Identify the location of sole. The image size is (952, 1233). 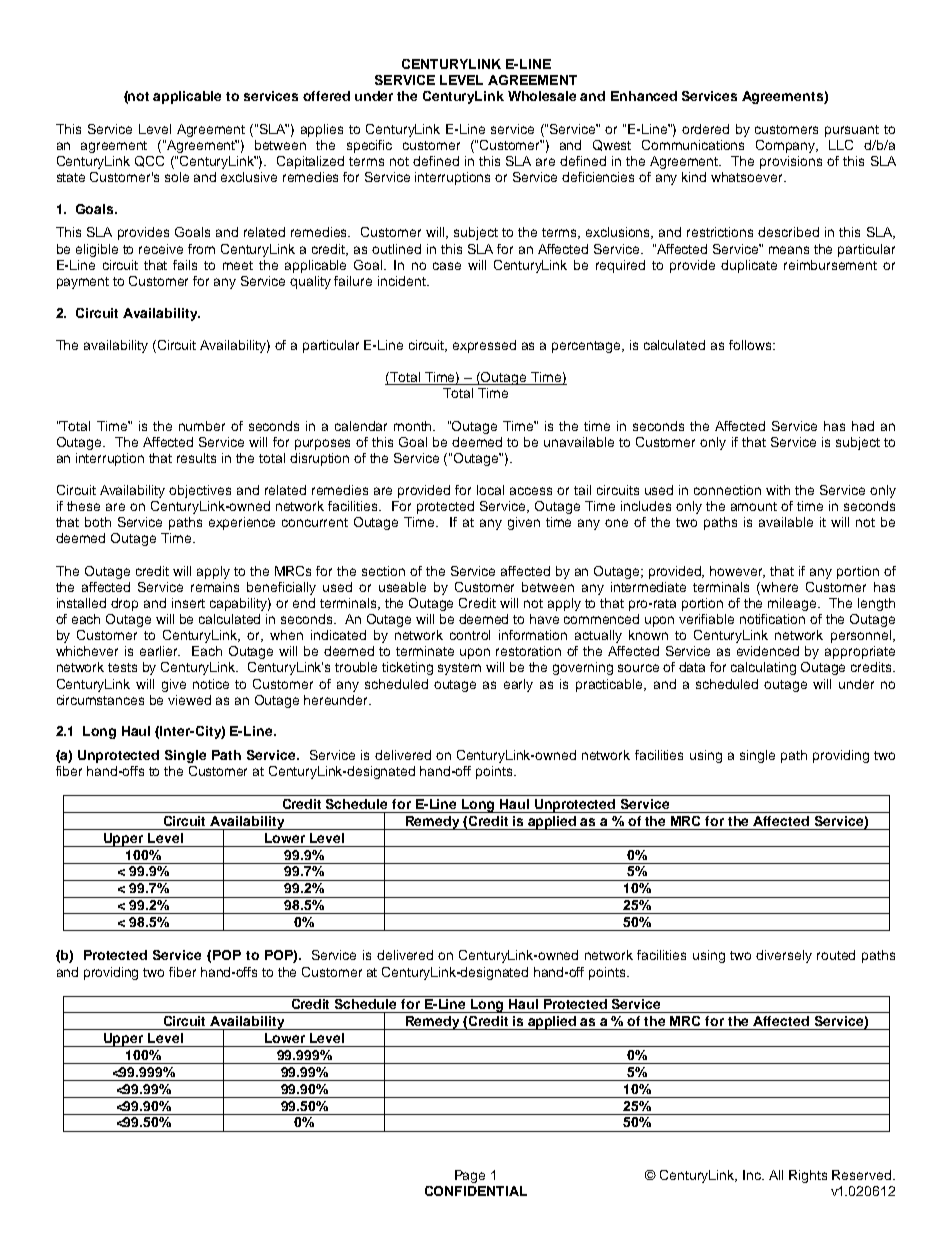
(177, 177).
